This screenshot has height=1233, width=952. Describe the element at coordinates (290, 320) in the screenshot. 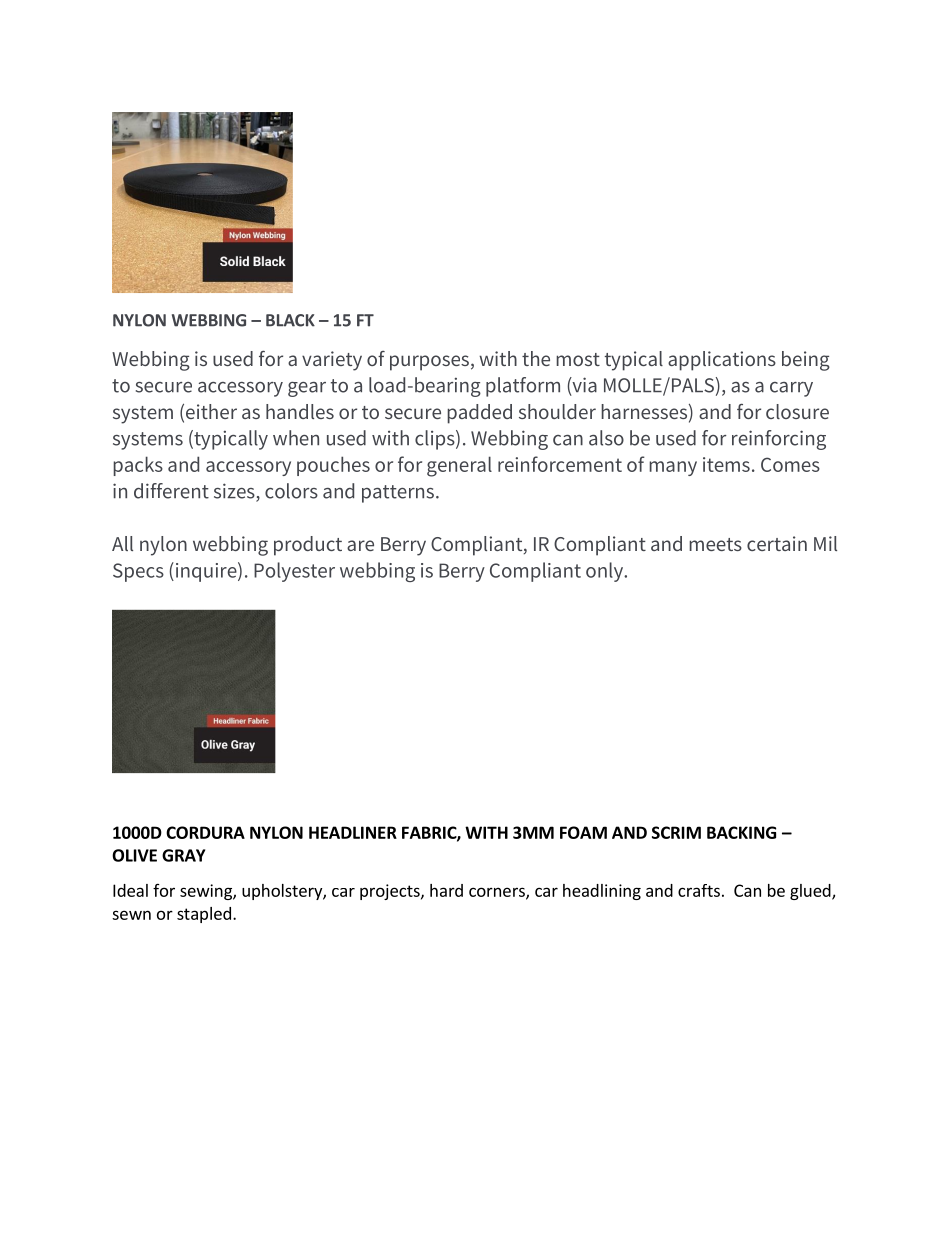

I see `BLACK` at that location.
